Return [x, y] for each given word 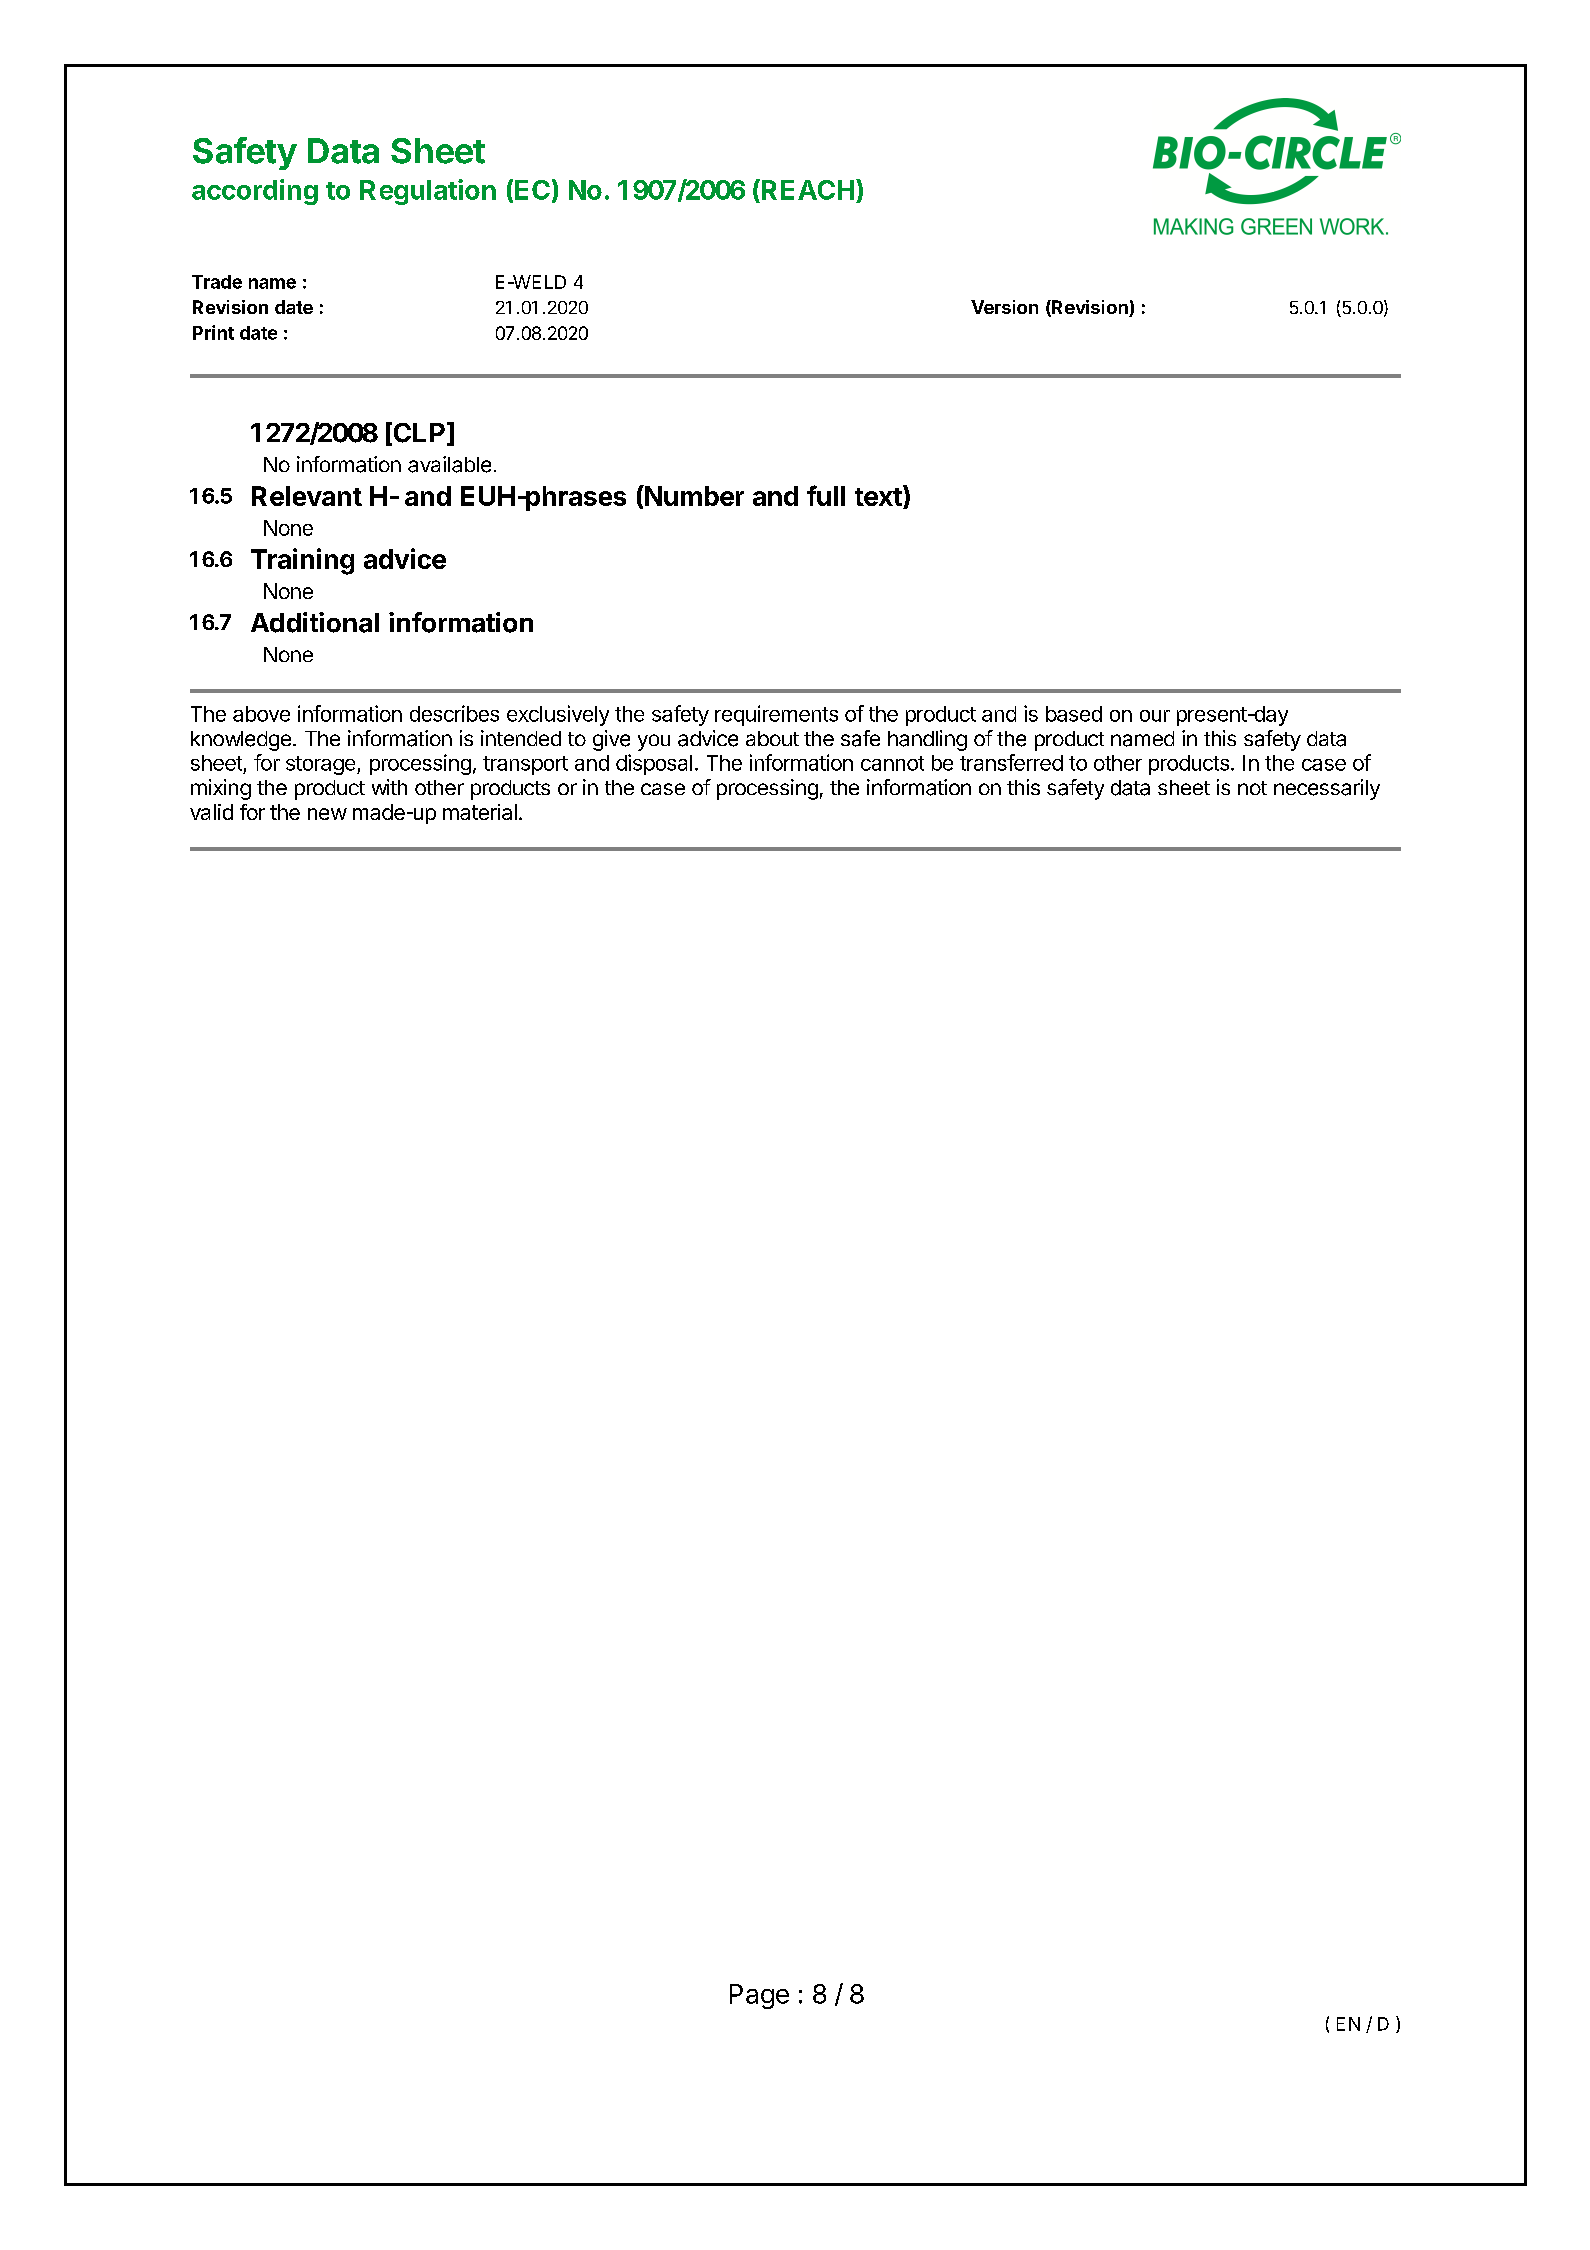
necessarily [1327, 789]
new [327, 814]
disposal [654, 764]
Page [759, 1996]
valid [211, 812]
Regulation [428, 192]
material [480, 812]
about [772, 738]
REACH [808, 190]
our [1155, 716]
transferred [1011, 762]
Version [1004, 307]
